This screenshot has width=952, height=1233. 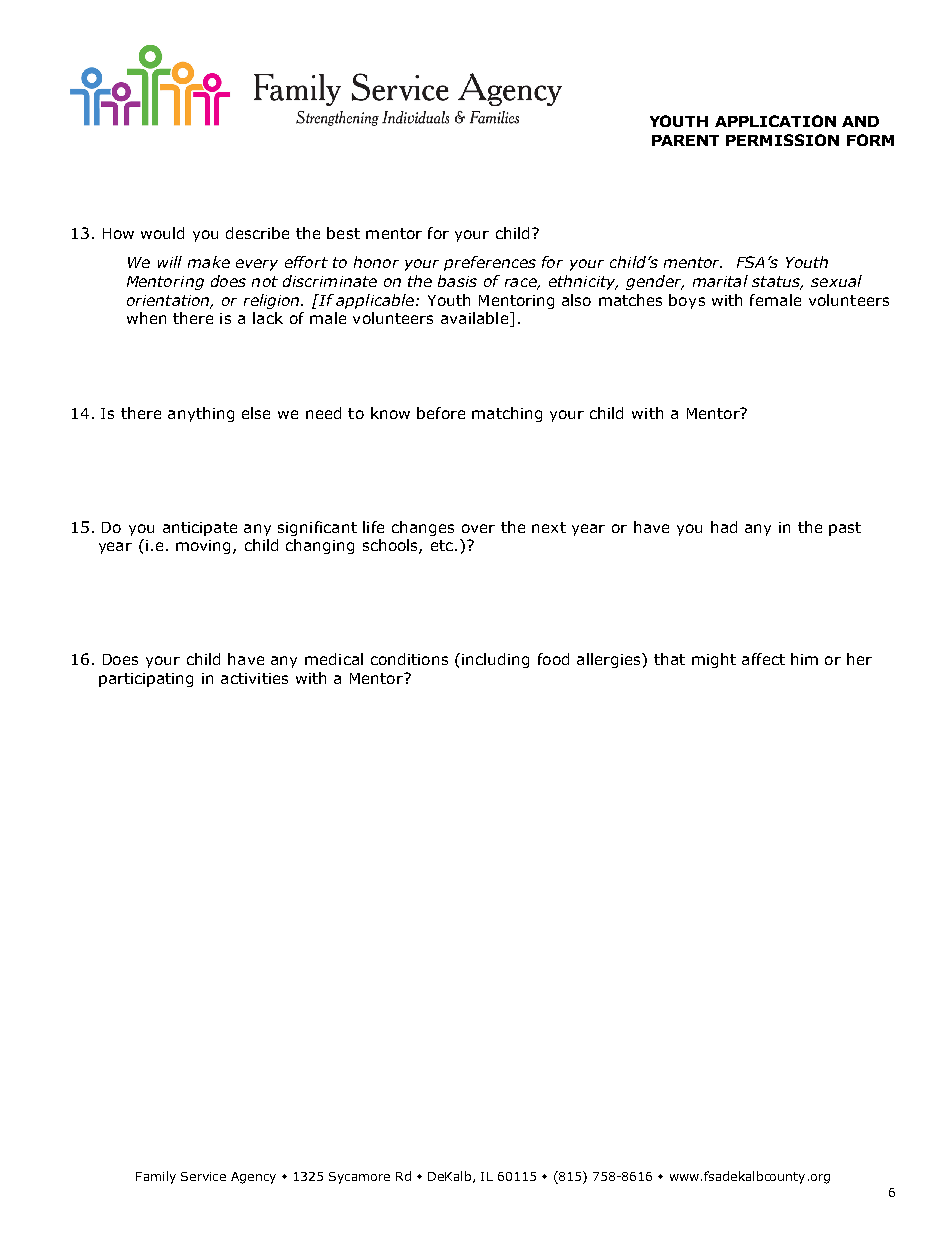 I want to click on PERMISSION, so click(x=782, y=140).
